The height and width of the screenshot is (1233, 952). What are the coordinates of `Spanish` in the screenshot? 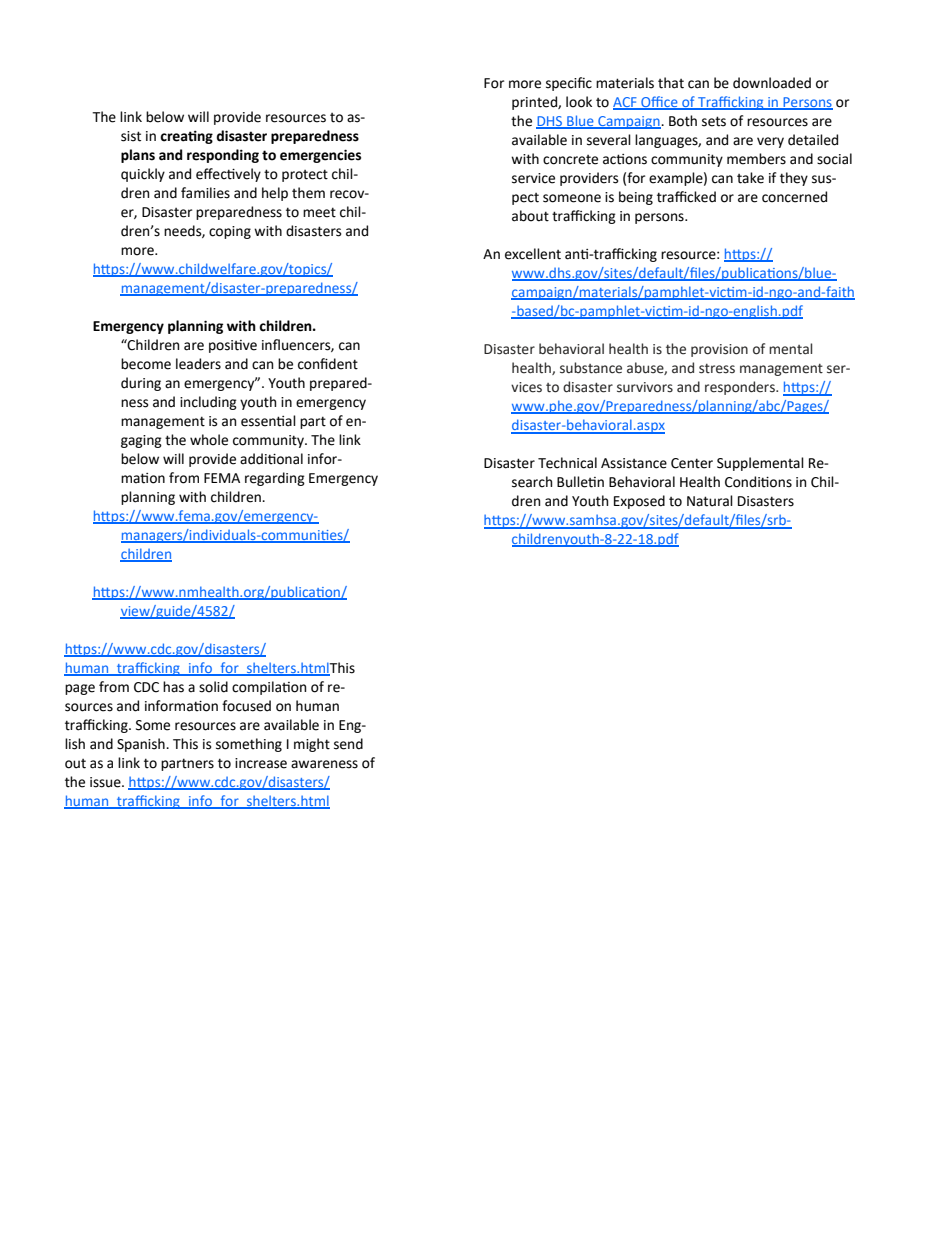 It's located at (142, 745).
